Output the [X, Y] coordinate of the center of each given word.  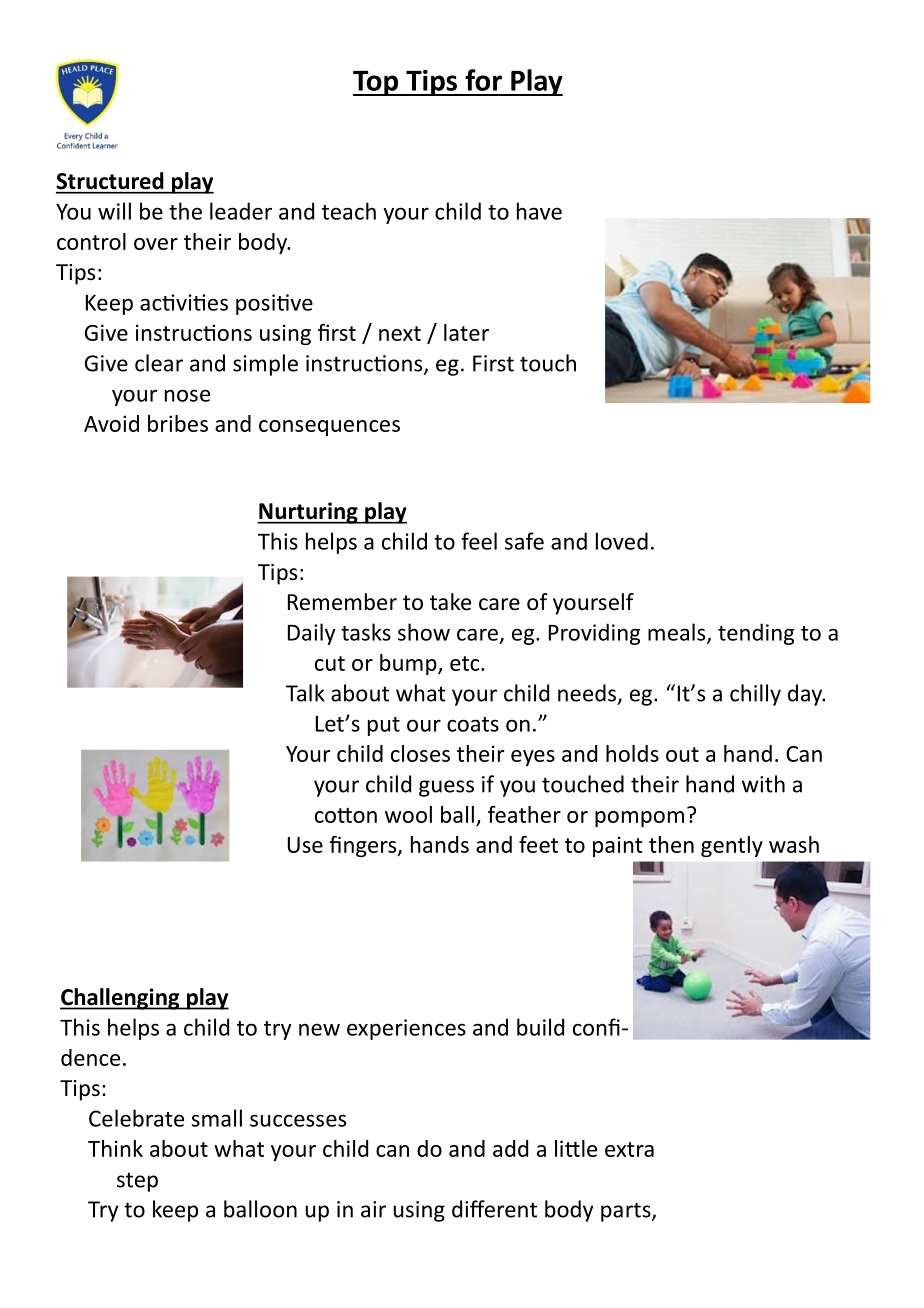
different [494, 1209]
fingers [364, 846]
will [114, 211]
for [483, 80]
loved [622, 541]
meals [678, 633]
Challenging [121, 999]
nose [187, 395]
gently [732, 846]
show [424, 632]
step [137, 1182]
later [466, 332]
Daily [312, 634]
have [539, 211]
